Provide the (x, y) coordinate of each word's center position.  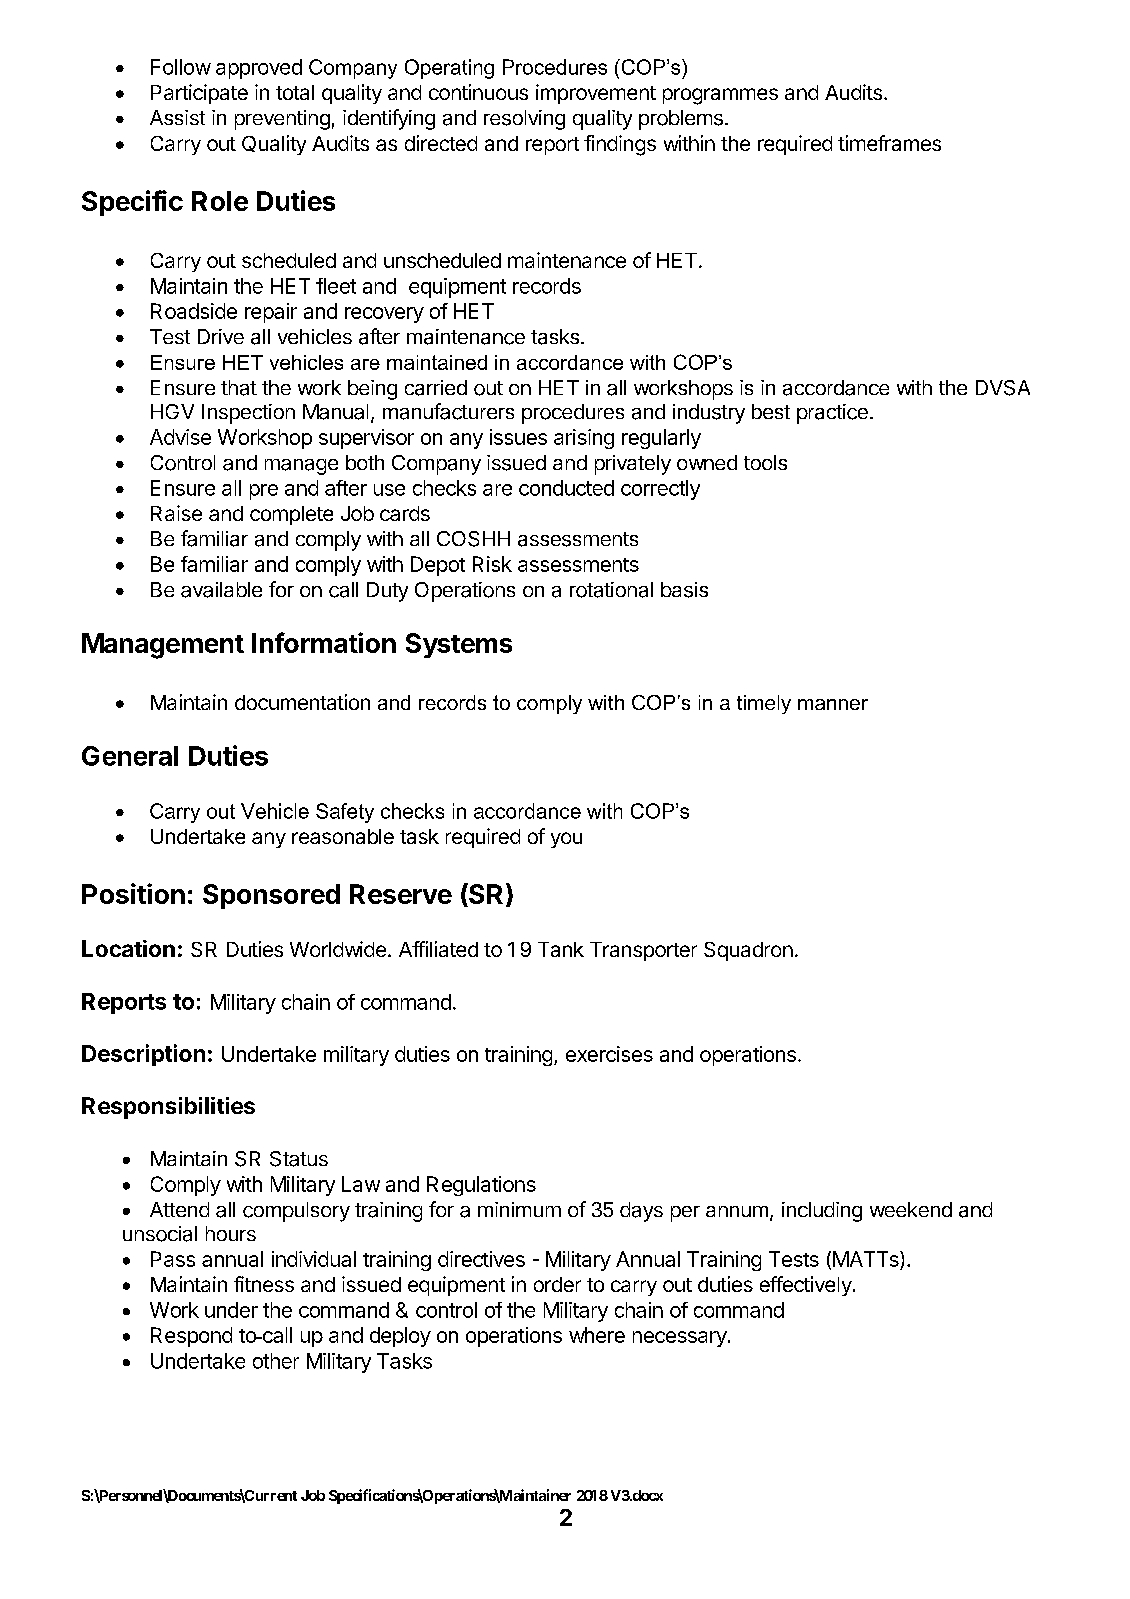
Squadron (748, 951)
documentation (302, 702)
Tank (561, 949)
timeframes (889, 143)
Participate (199, 94)
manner (833, 704)
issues (518, 437)
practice (832, 414)
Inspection (248, 414)
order (557, 1284)
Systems (459, 645)
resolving (524, 120)
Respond (191, 1337)
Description (143, 1055)
